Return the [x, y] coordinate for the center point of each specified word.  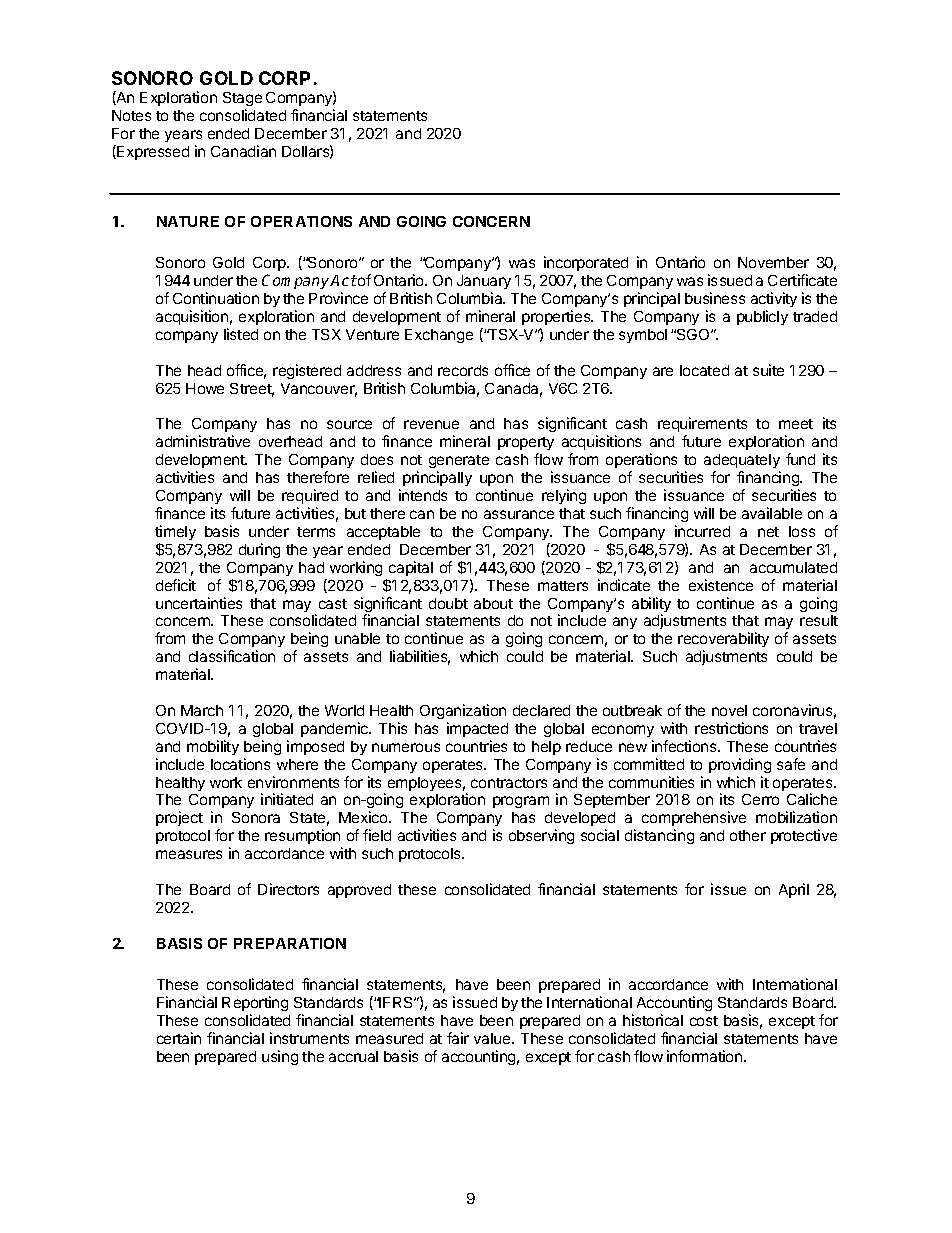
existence [721, 585]
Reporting [255, 1005]
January [484, 284]
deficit [176, 585]
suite [768, 370]
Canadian [243, 151]
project [179, 818]
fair [458, 1038]
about [493, 603]
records [463, 370]
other [748, 835]
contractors [509, 783]
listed [241, 334]
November [773, 262]
